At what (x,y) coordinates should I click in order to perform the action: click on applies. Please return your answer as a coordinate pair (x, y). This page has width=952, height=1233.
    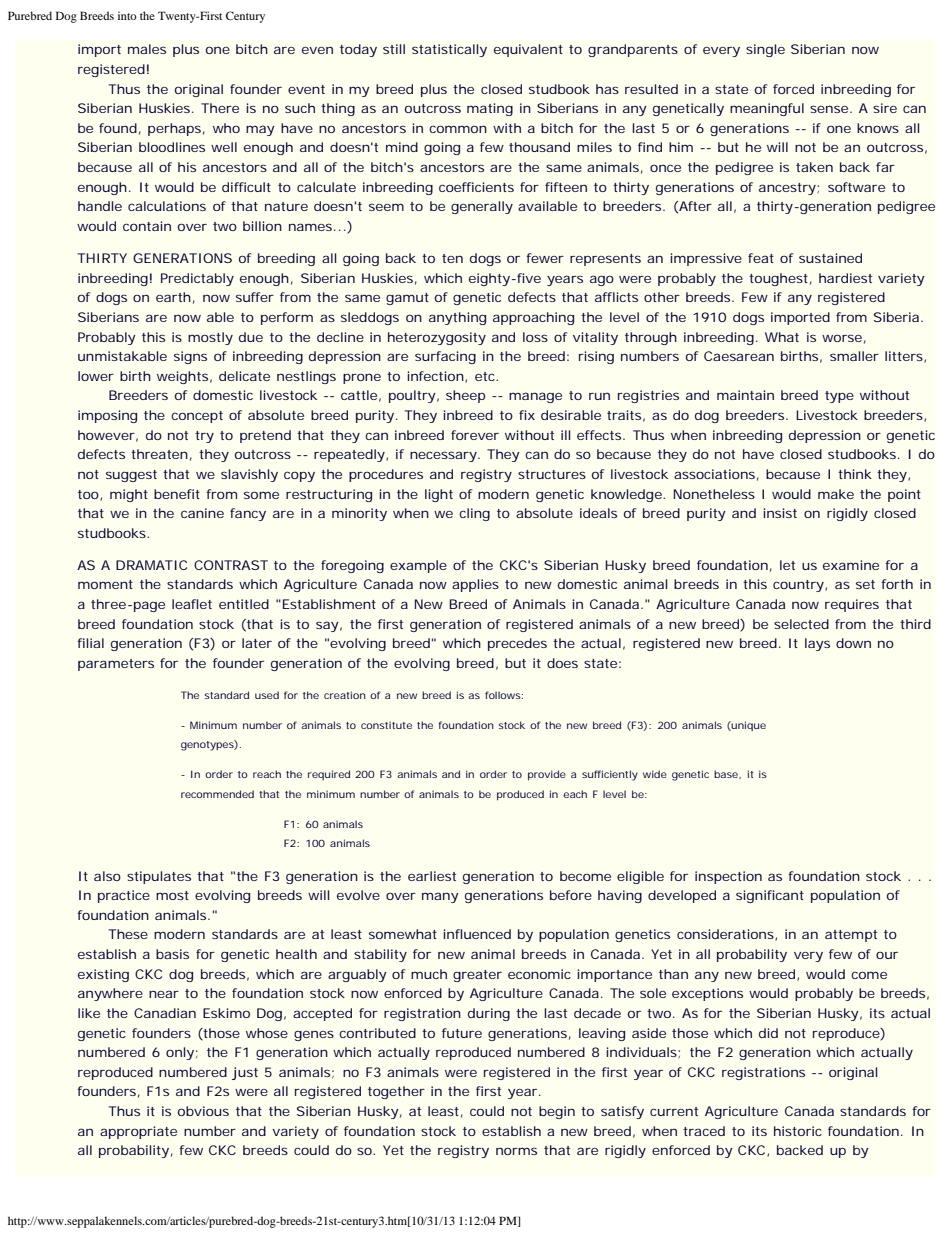
    Looking at the image, I should click on (475, 585).
